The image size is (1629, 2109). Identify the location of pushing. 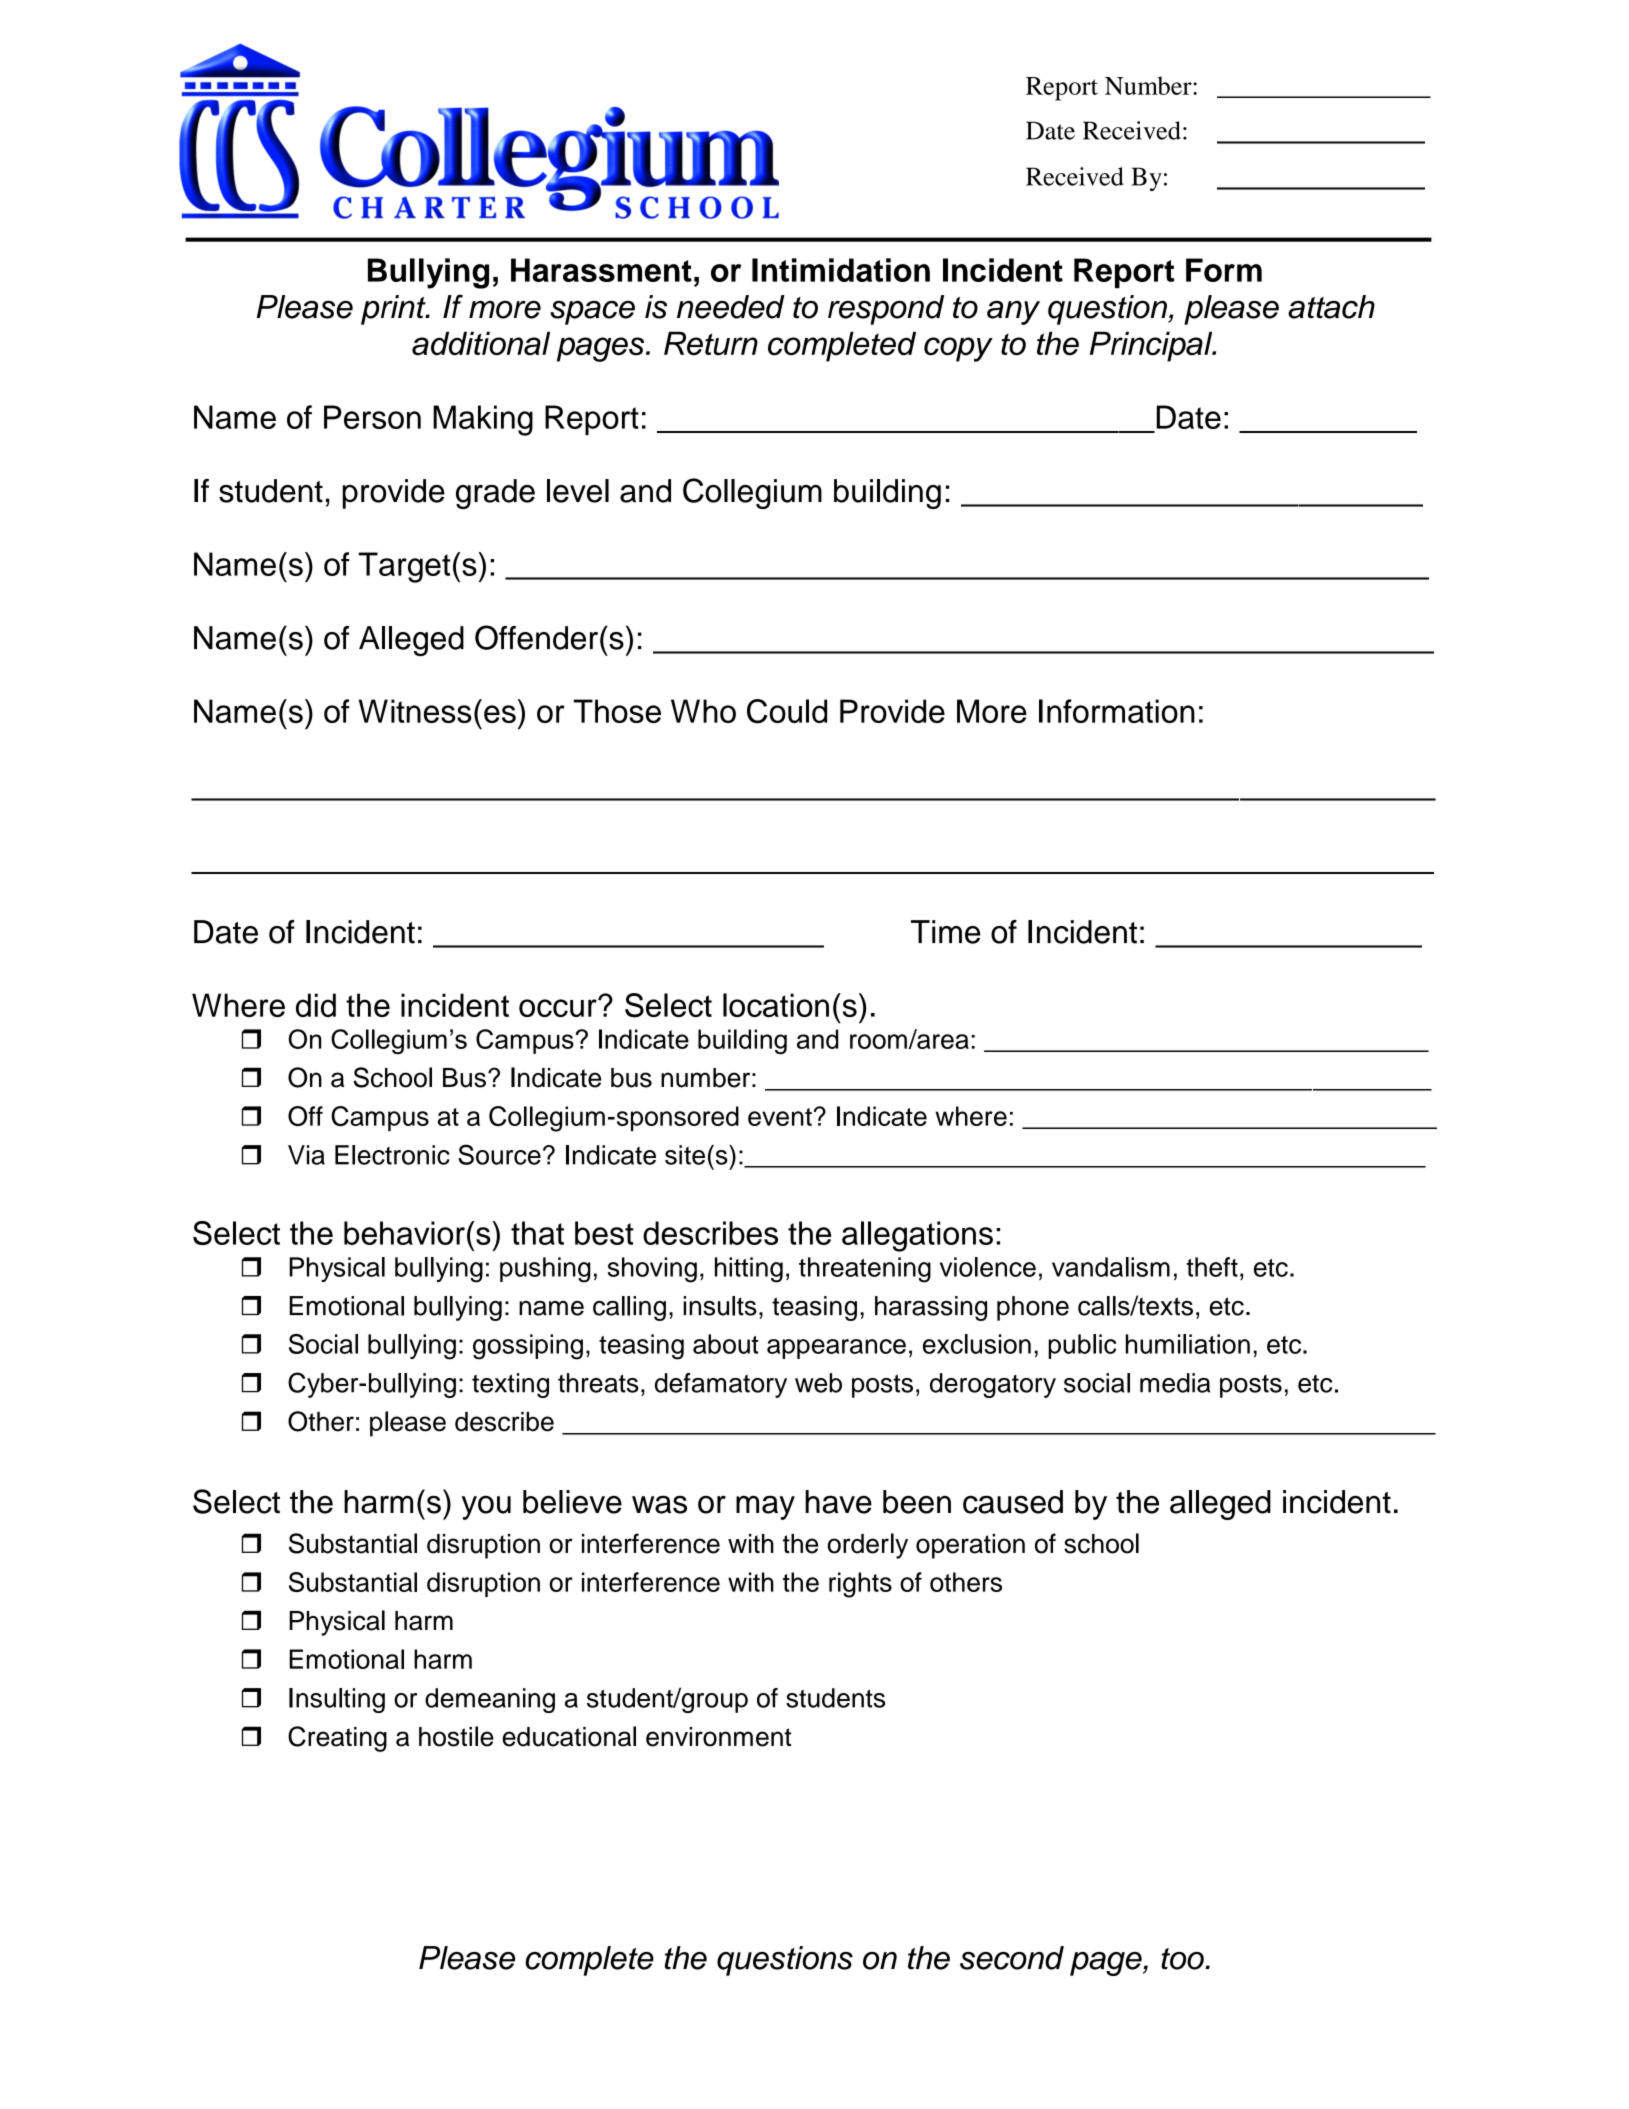
(545, 1270).
